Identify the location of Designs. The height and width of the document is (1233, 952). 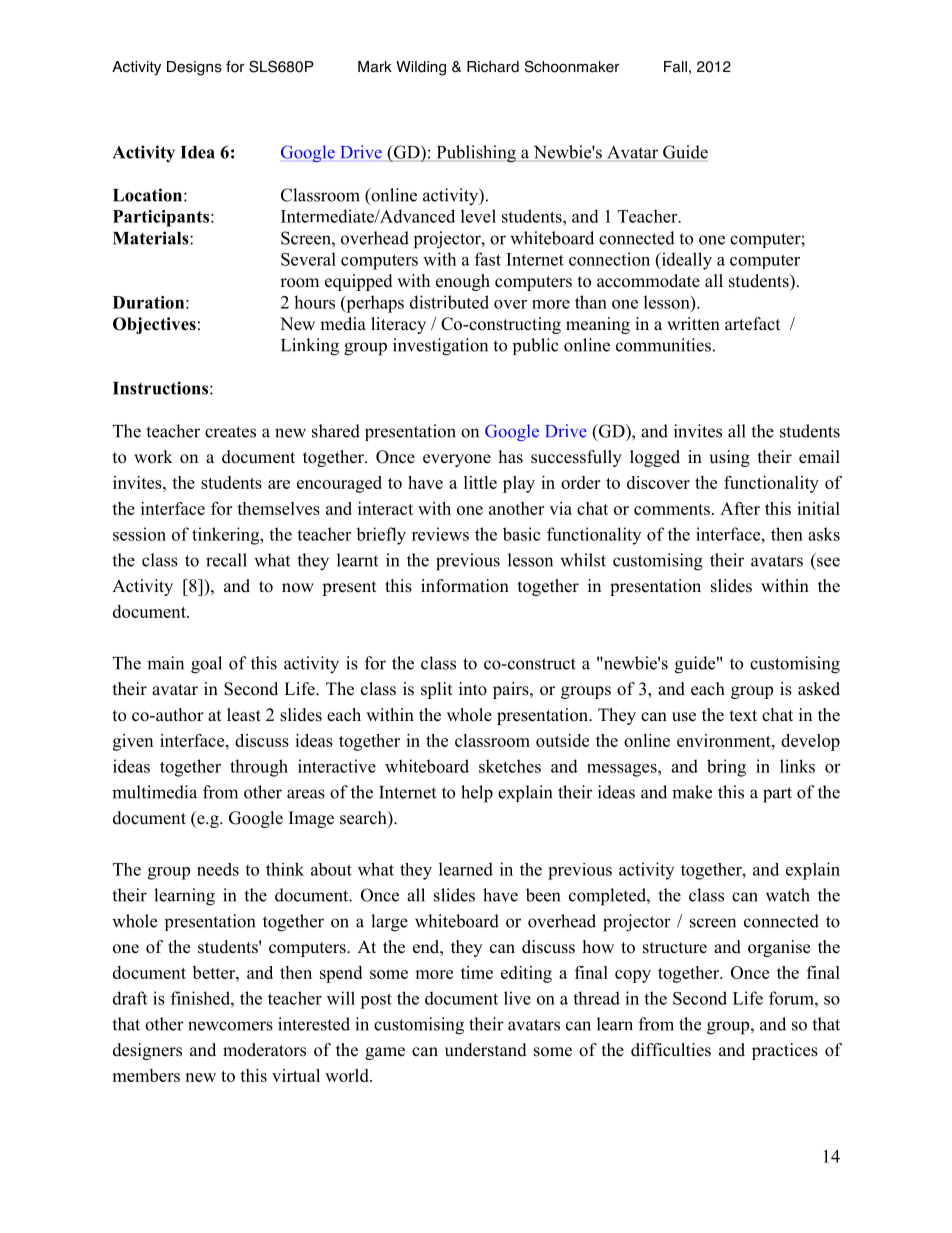
(194, 68).
